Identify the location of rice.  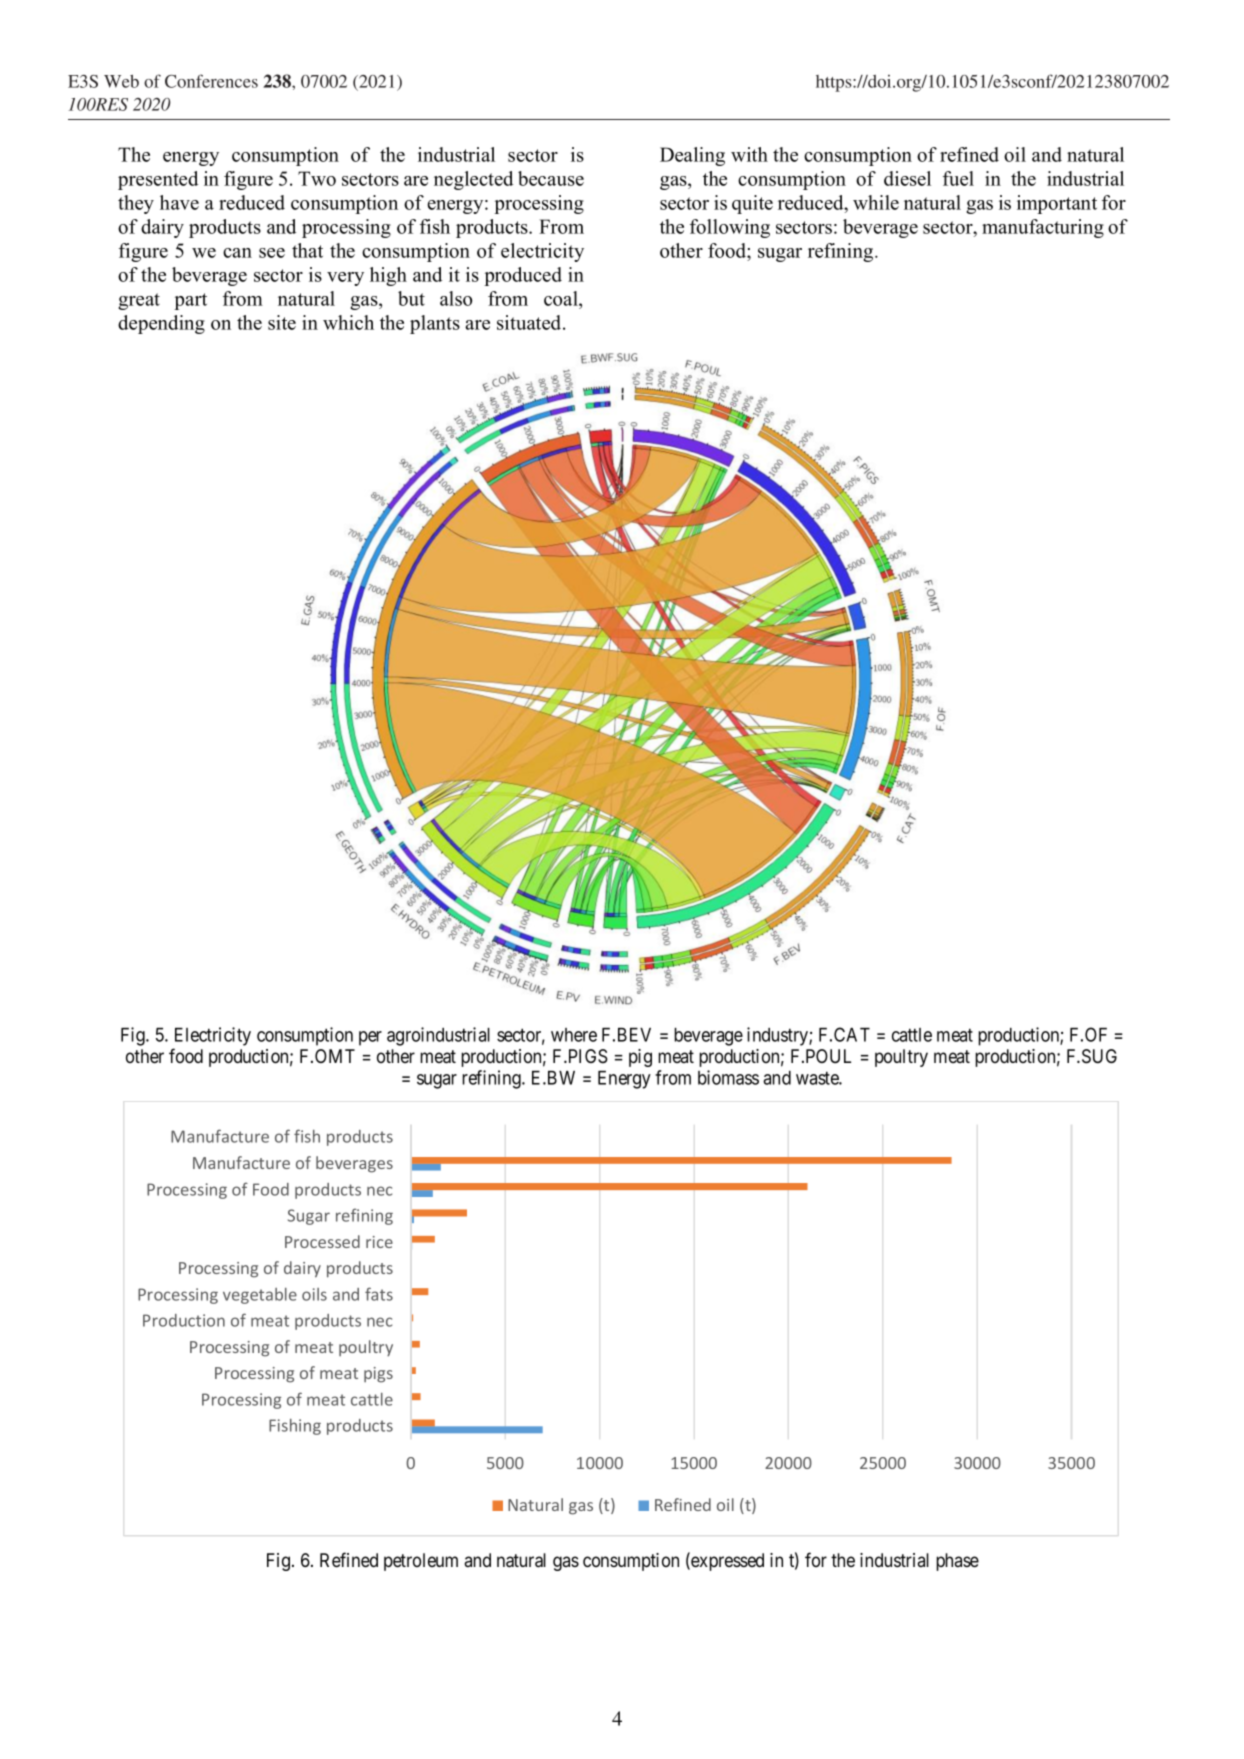
(379, 1242).
